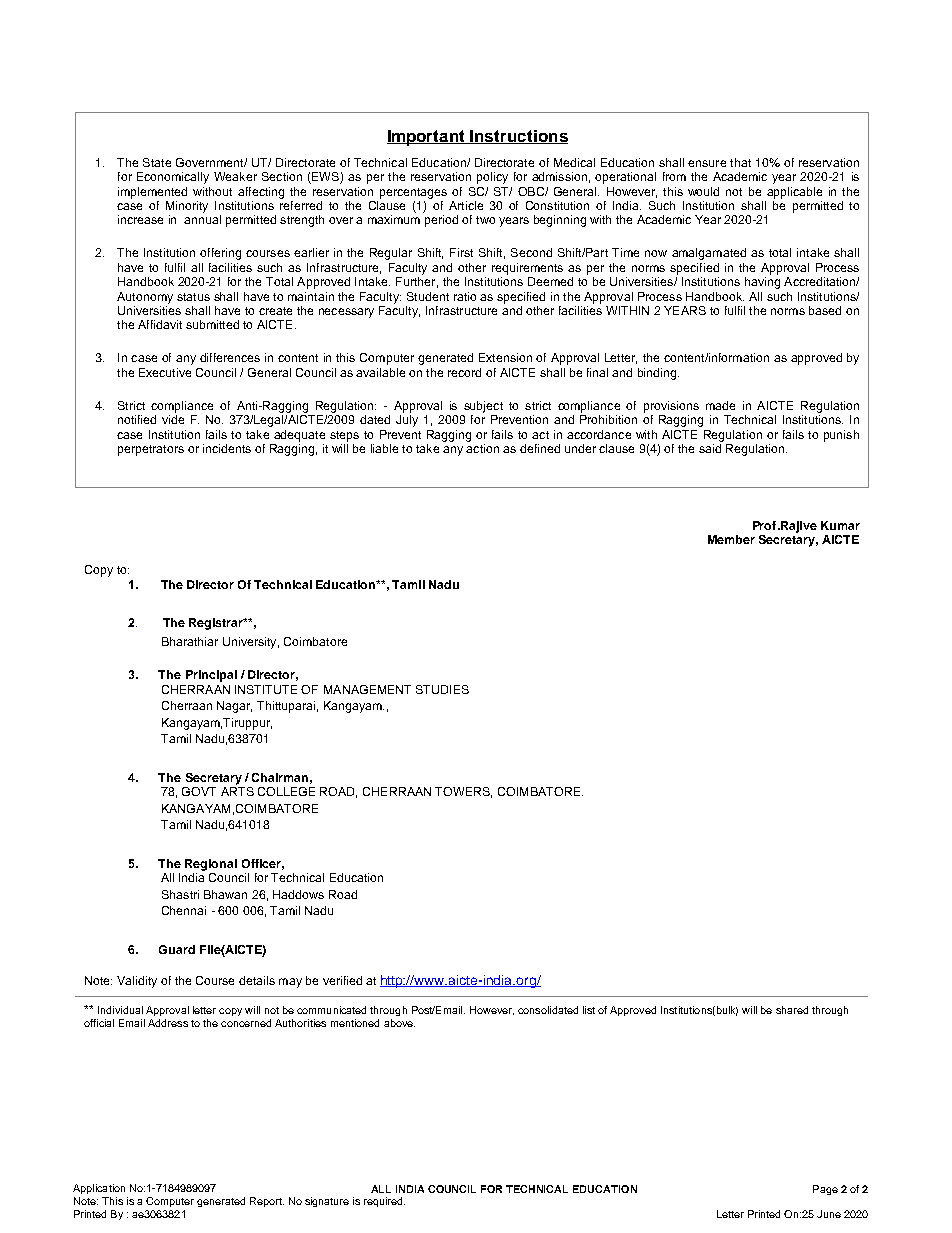 The height and width of the image is (1233, 952). What do you see at coordinates (267, 1202) in the image?
I see `Report` at bounding box center [267, 1202].
